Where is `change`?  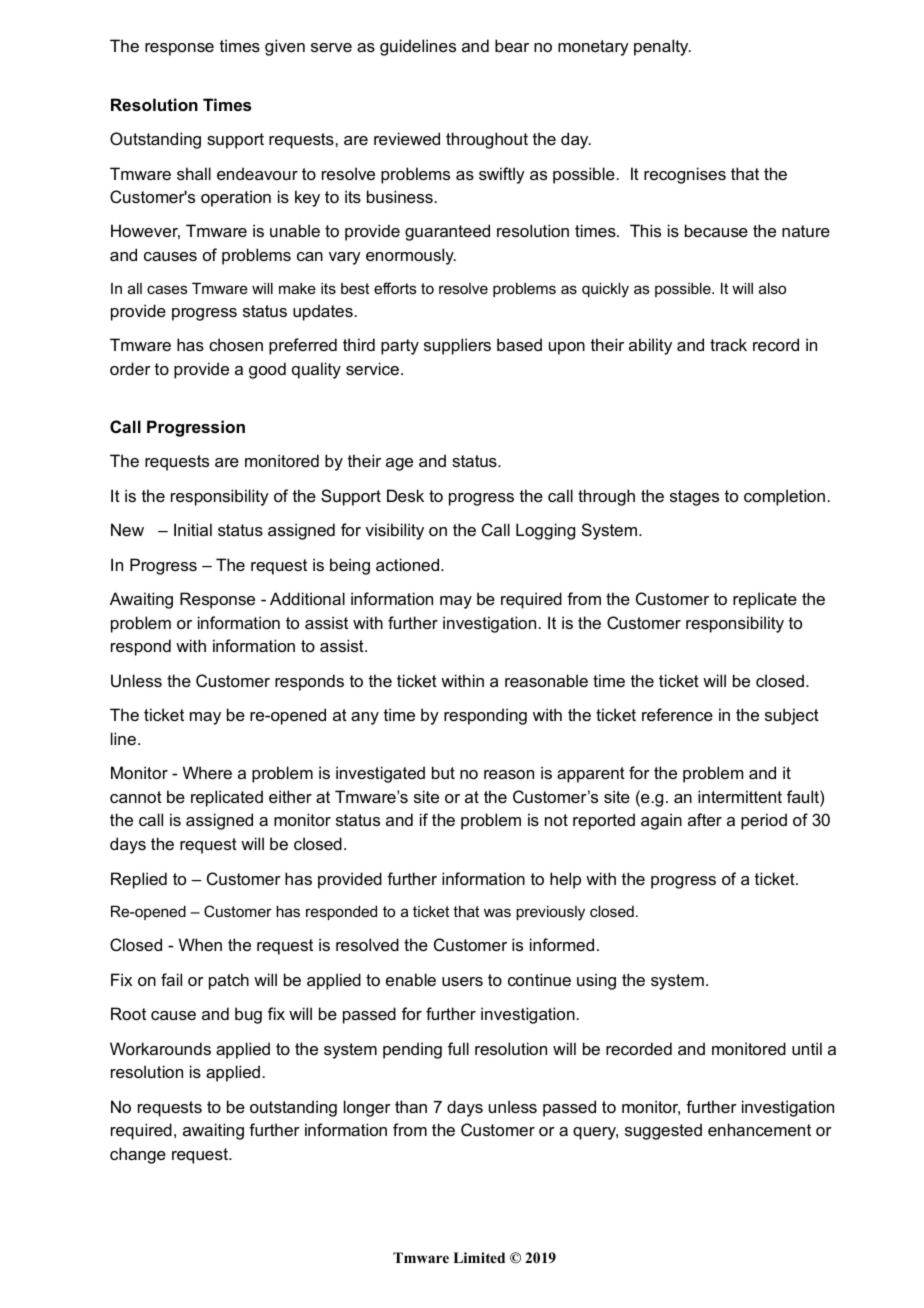 change is located at coordinates (138, 1155).
